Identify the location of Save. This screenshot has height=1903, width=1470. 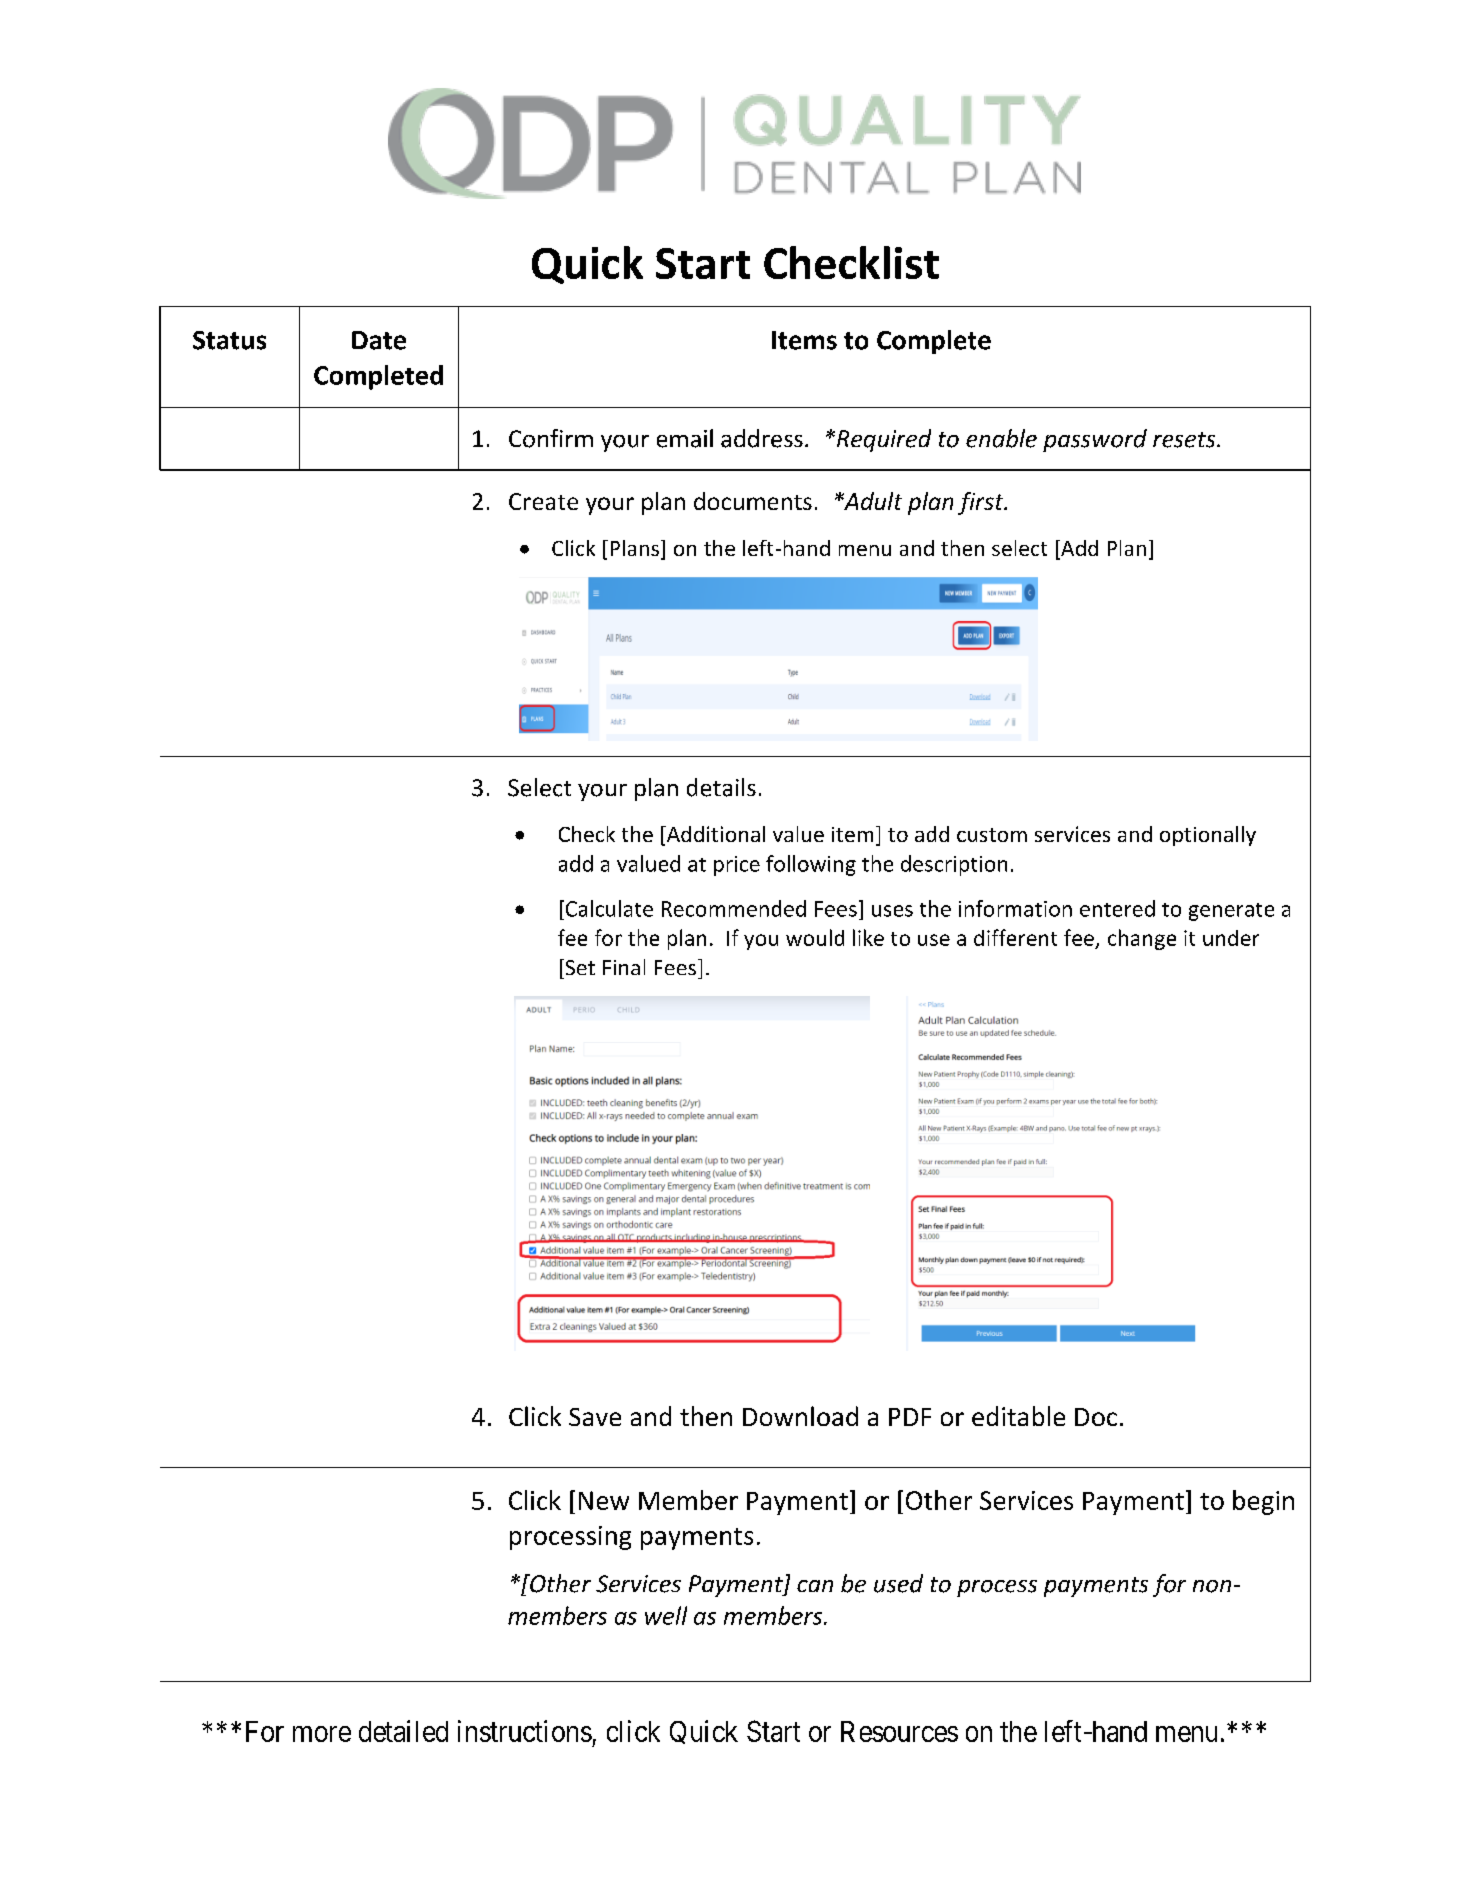
(595, 1417).
